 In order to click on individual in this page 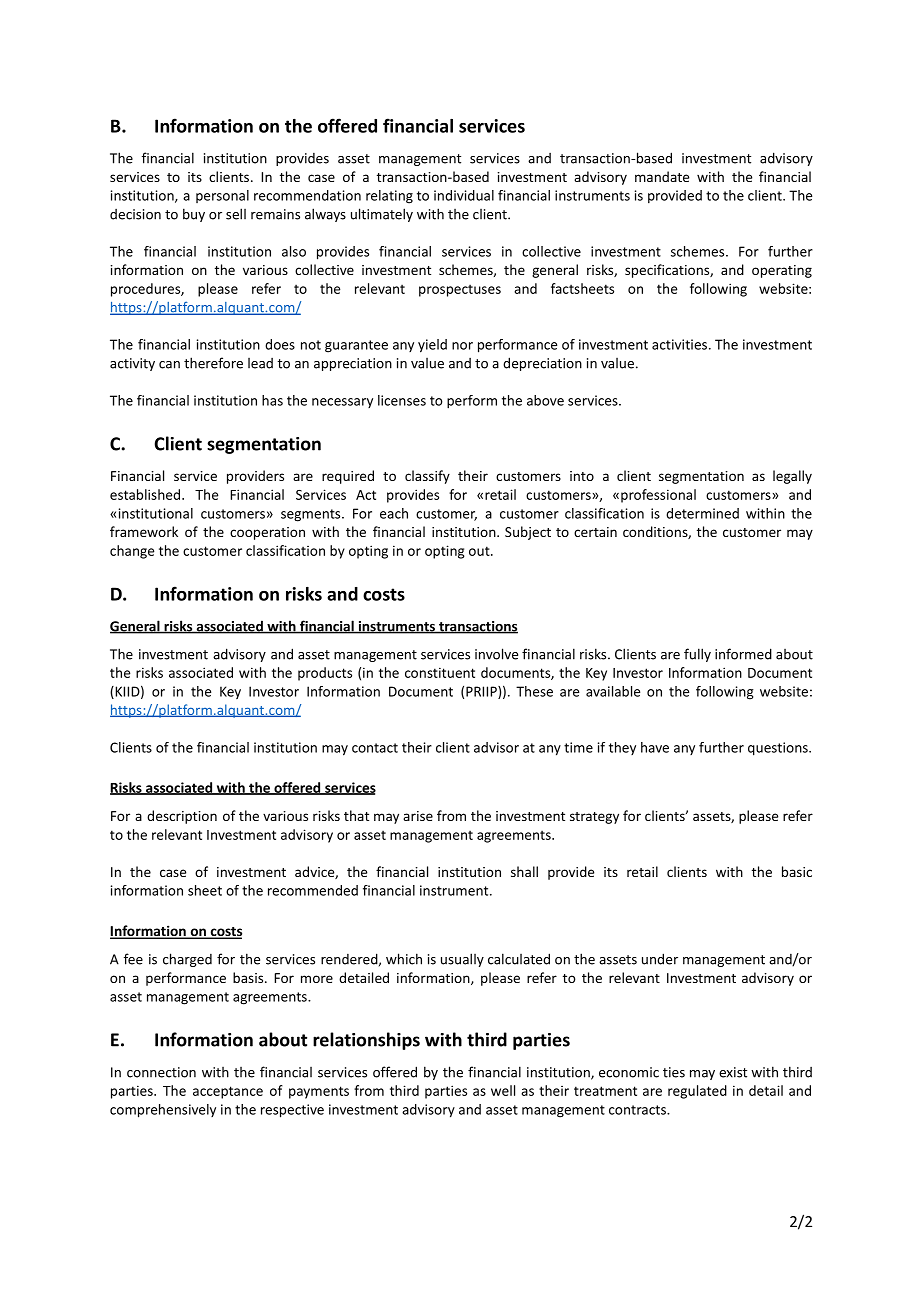, I will do `click(464, 195)`.
